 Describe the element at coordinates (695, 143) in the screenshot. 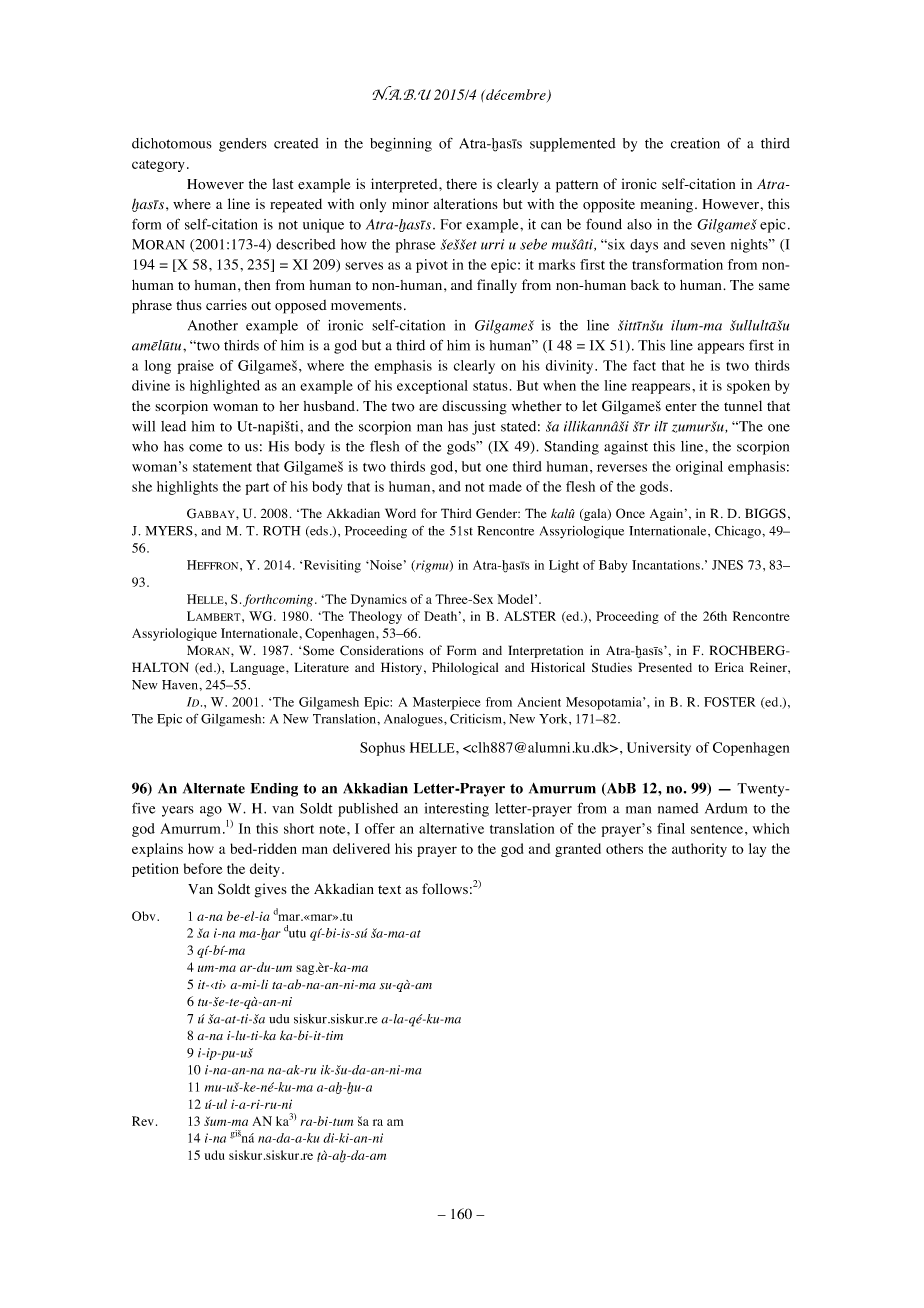

I see `creation` at that location.
